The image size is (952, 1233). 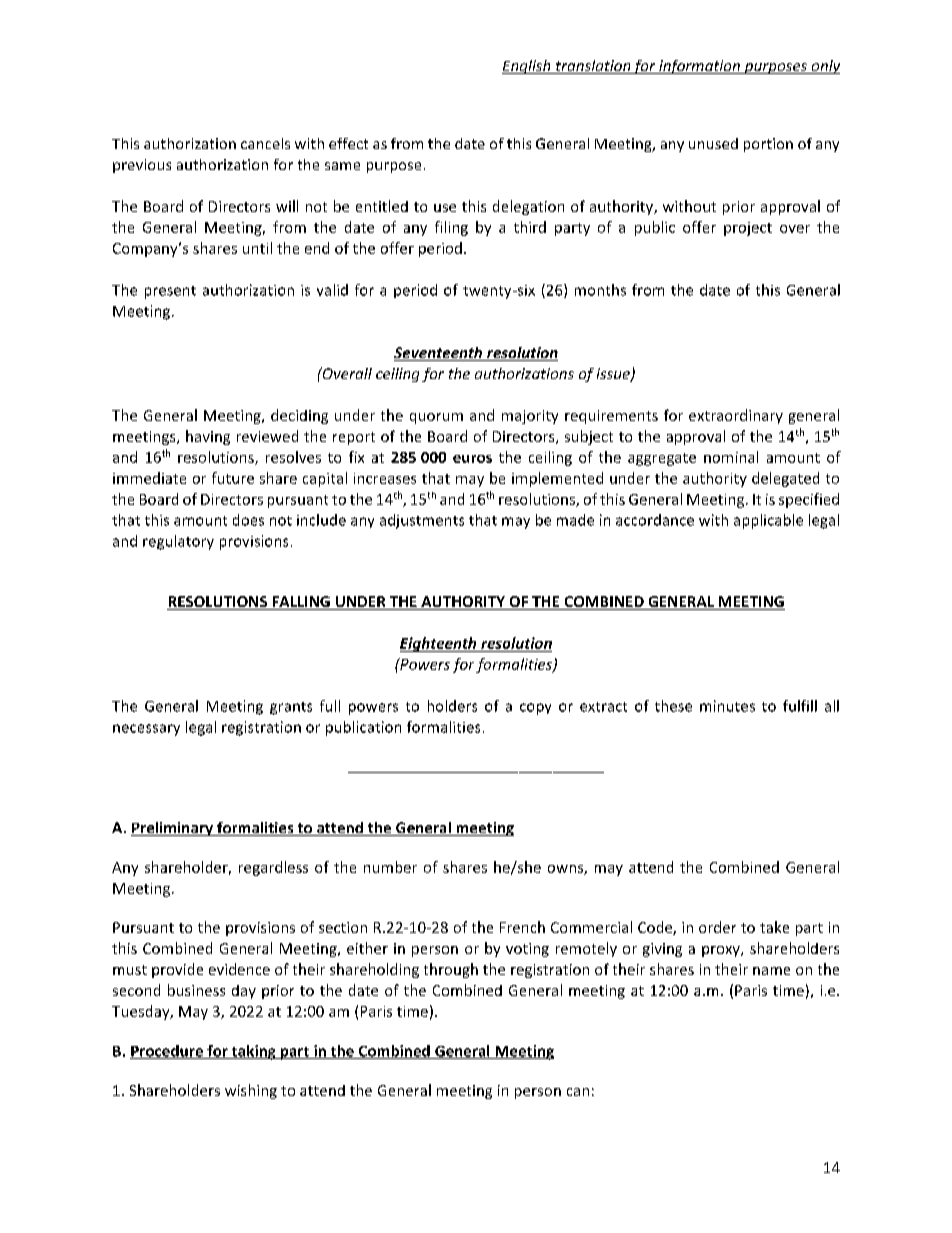 I want to click on cancels, so click(x=265, y=143).
